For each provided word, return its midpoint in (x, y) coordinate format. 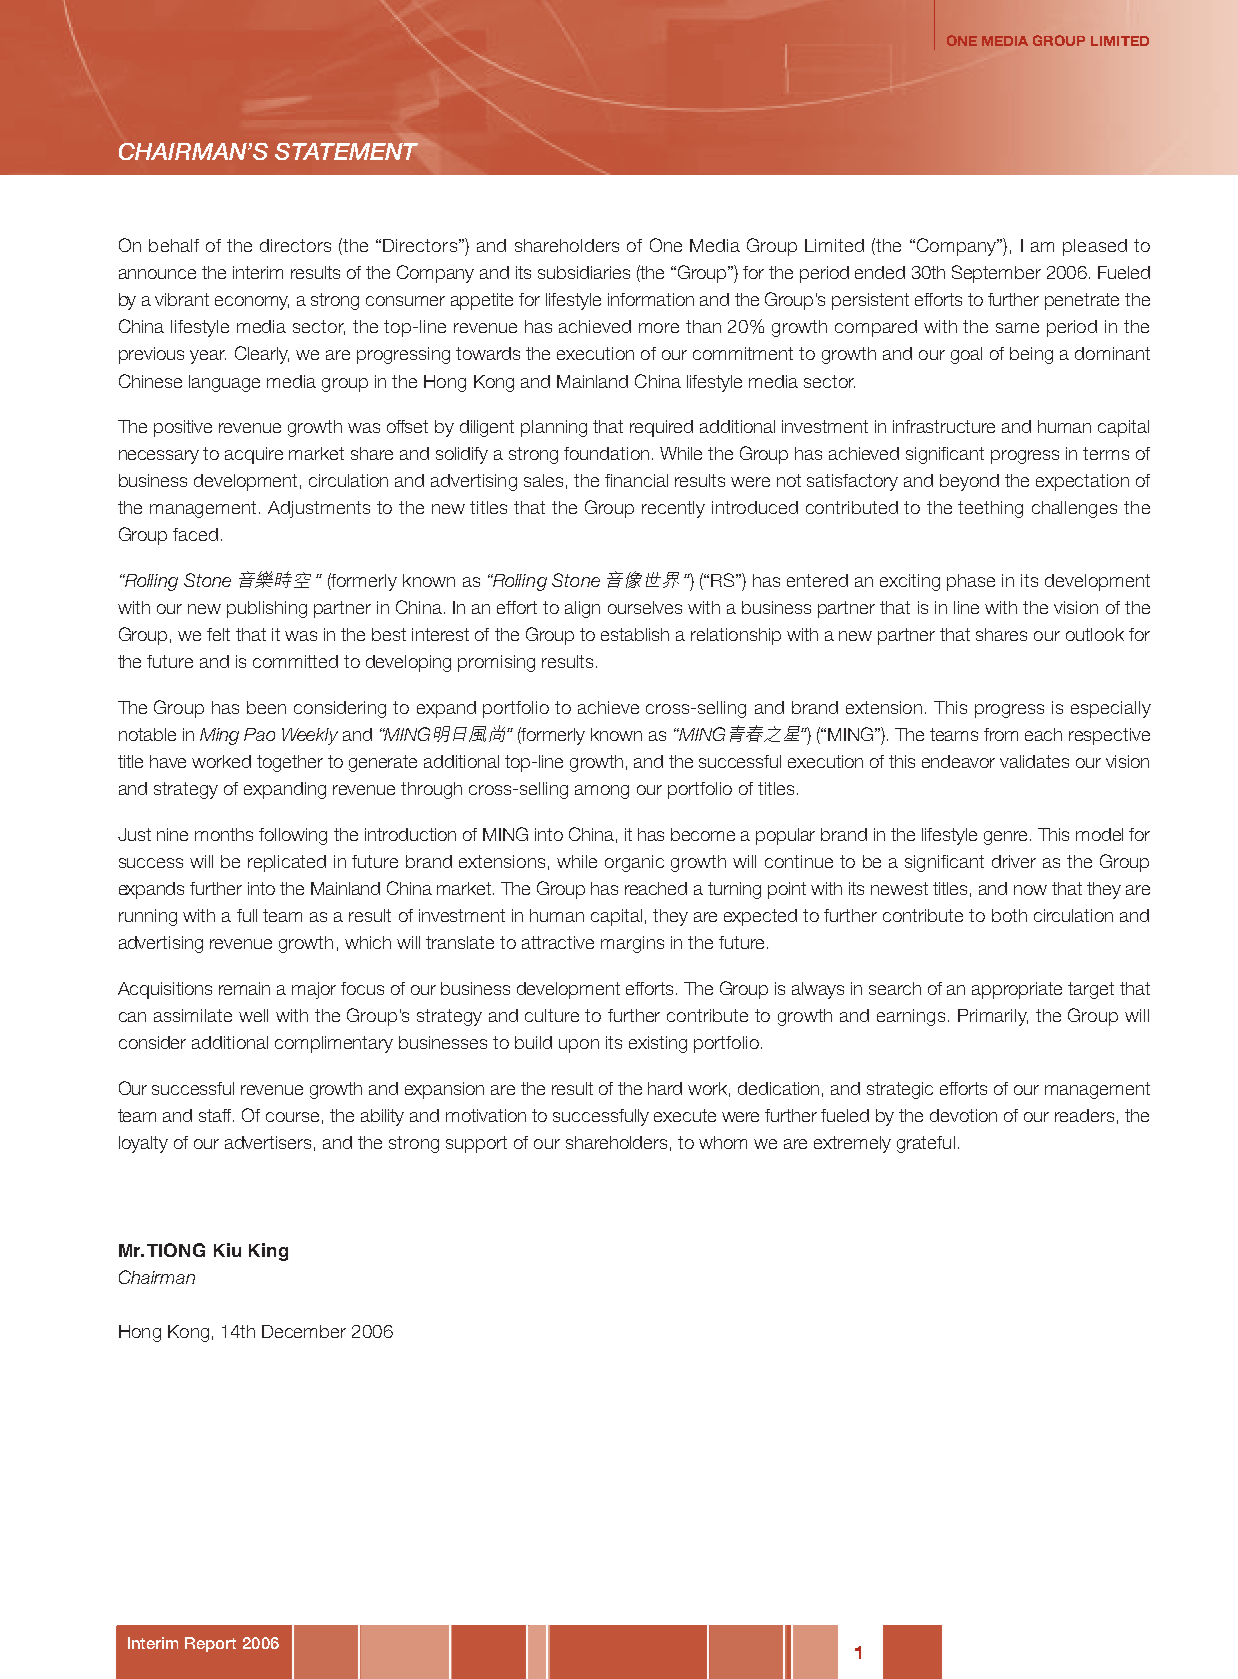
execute (685, 1115)
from (1001, 734)
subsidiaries (584, 272)
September (996, 274)
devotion (963, 1115)
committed (295, 661)
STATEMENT (346, 151)
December (304, 1331)
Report (210, 1644)
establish (635, 634)
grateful (926, 1144)
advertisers (268, 1142)
